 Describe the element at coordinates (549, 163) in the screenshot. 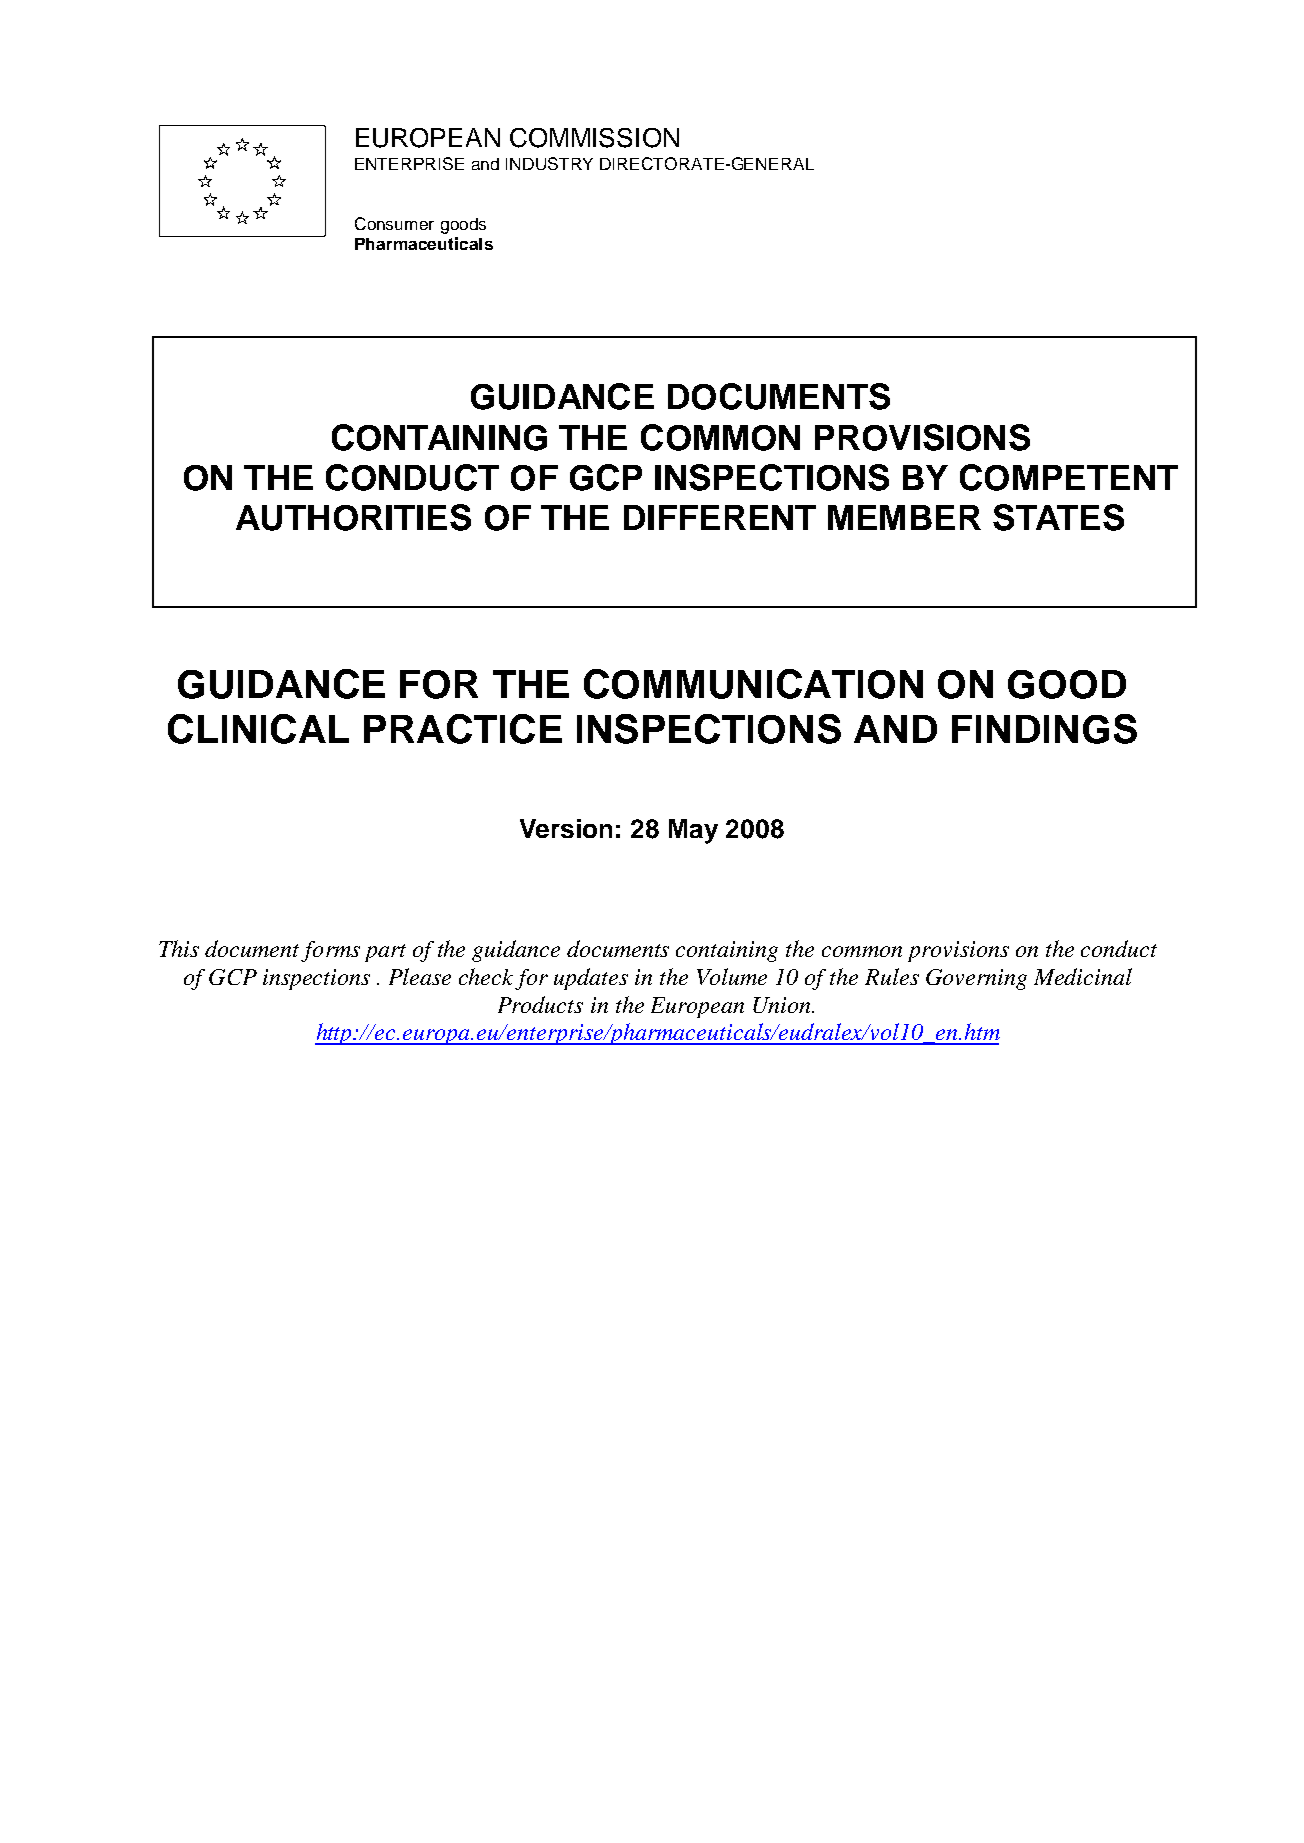

I see `INDUSTRY` at that location.
